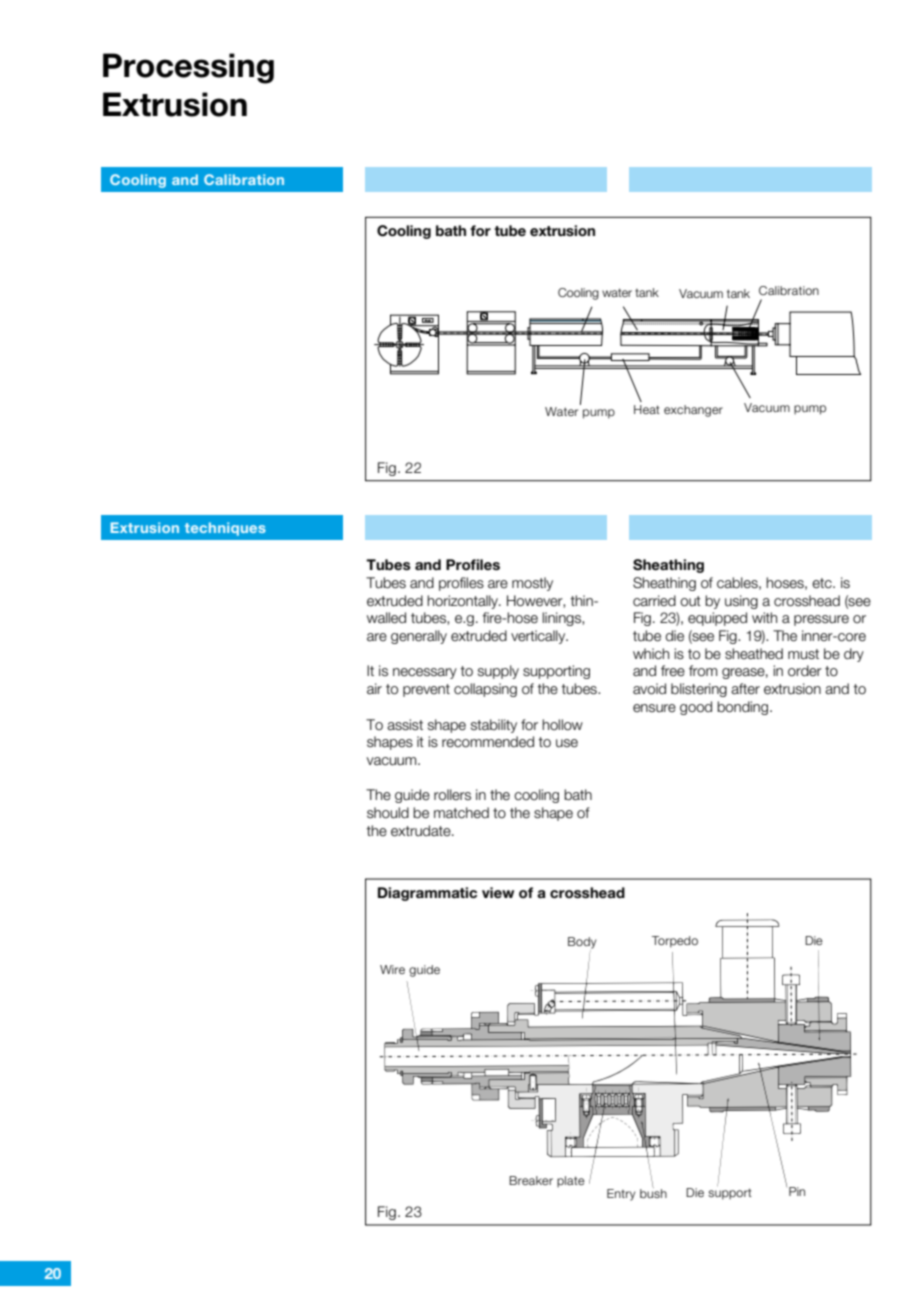 The height and width of the screenshot is (1308, 924). I want to click on exchanger, so click(693, 411).
